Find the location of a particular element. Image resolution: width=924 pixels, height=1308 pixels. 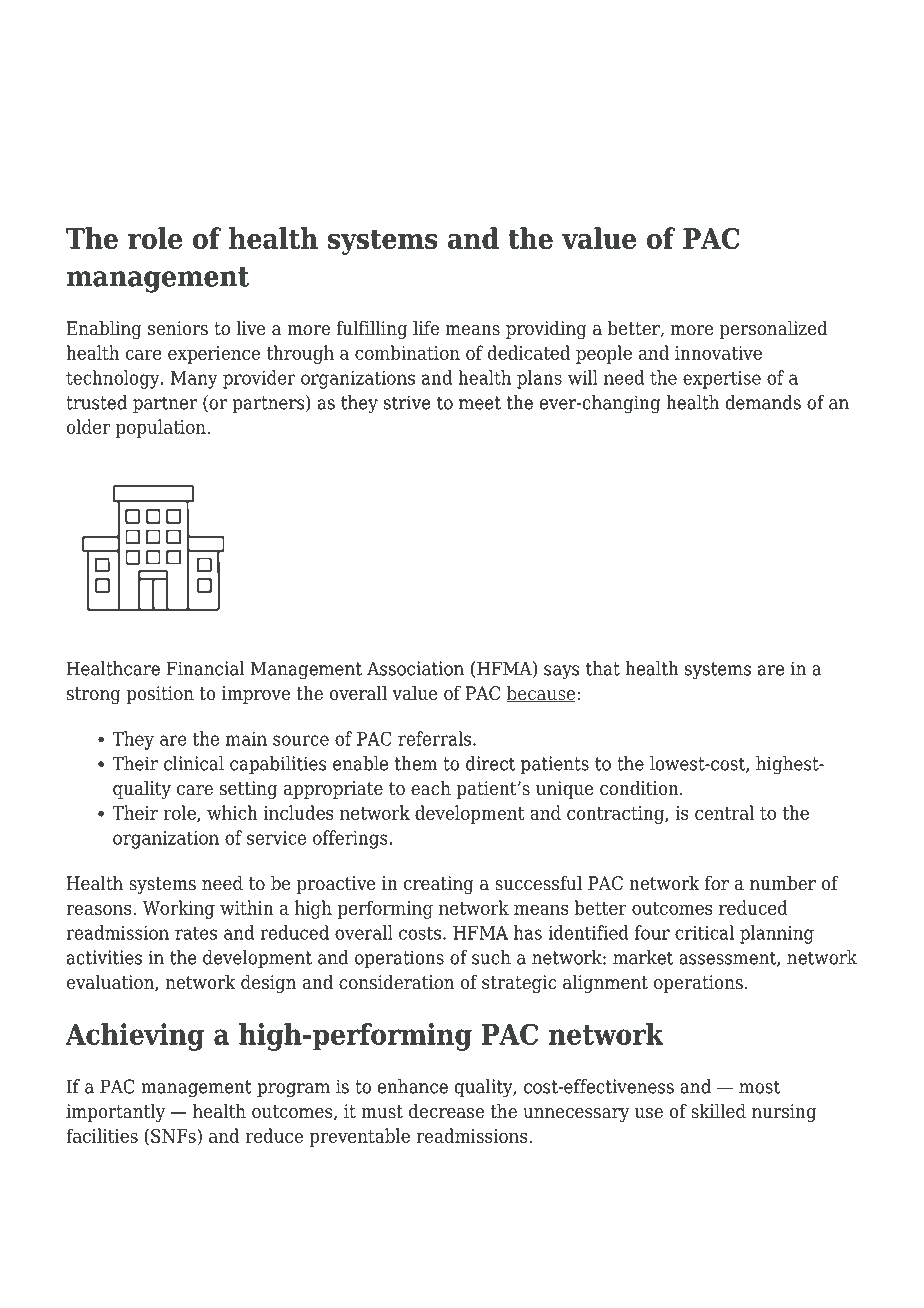

seniors is located at coordinates (178, 328).
